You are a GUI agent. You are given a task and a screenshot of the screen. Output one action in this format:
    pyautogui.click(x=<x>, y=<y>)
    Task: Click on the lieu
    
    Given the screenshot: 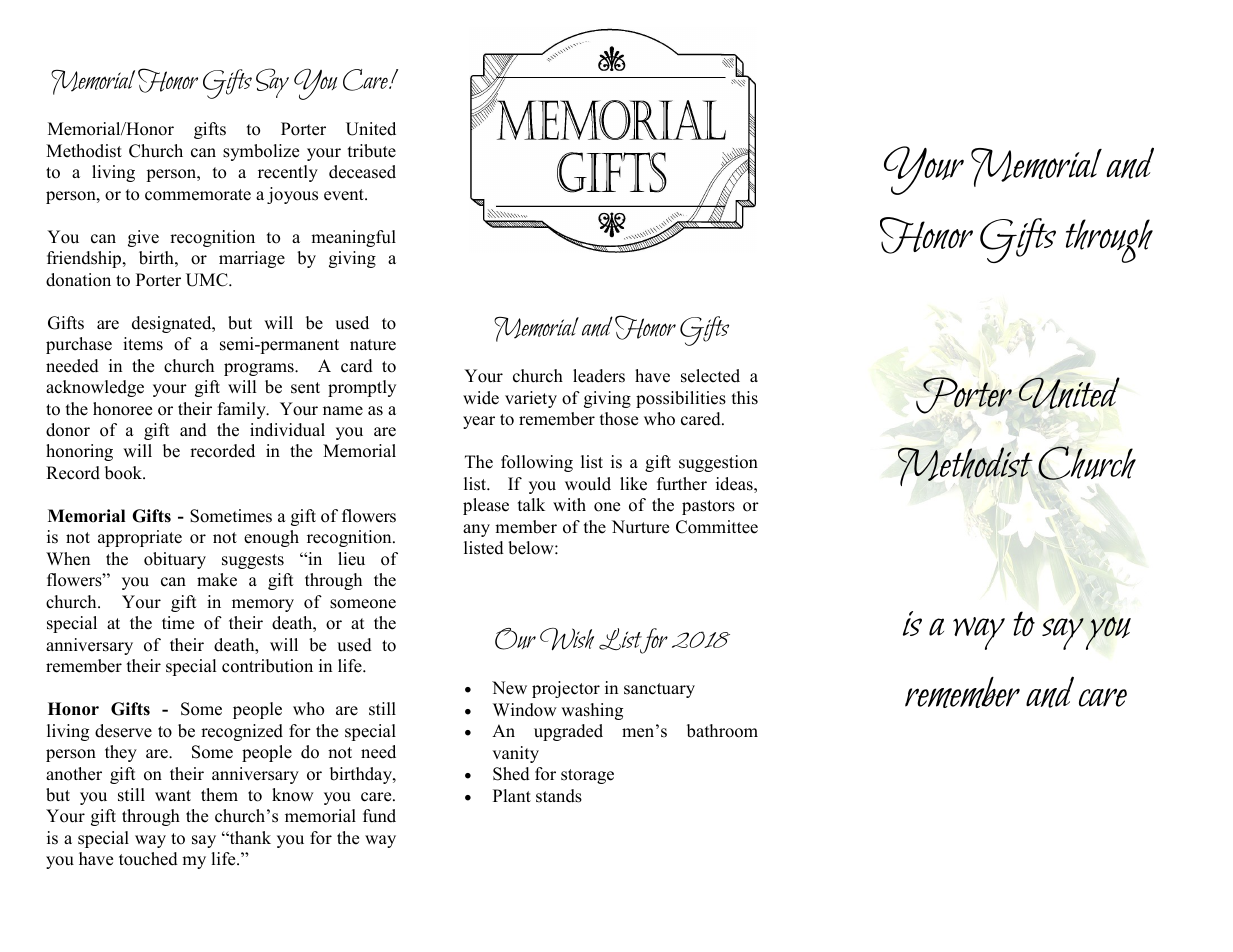 What is the action you would take?
    pyautogui.click(x=351, y=559)
